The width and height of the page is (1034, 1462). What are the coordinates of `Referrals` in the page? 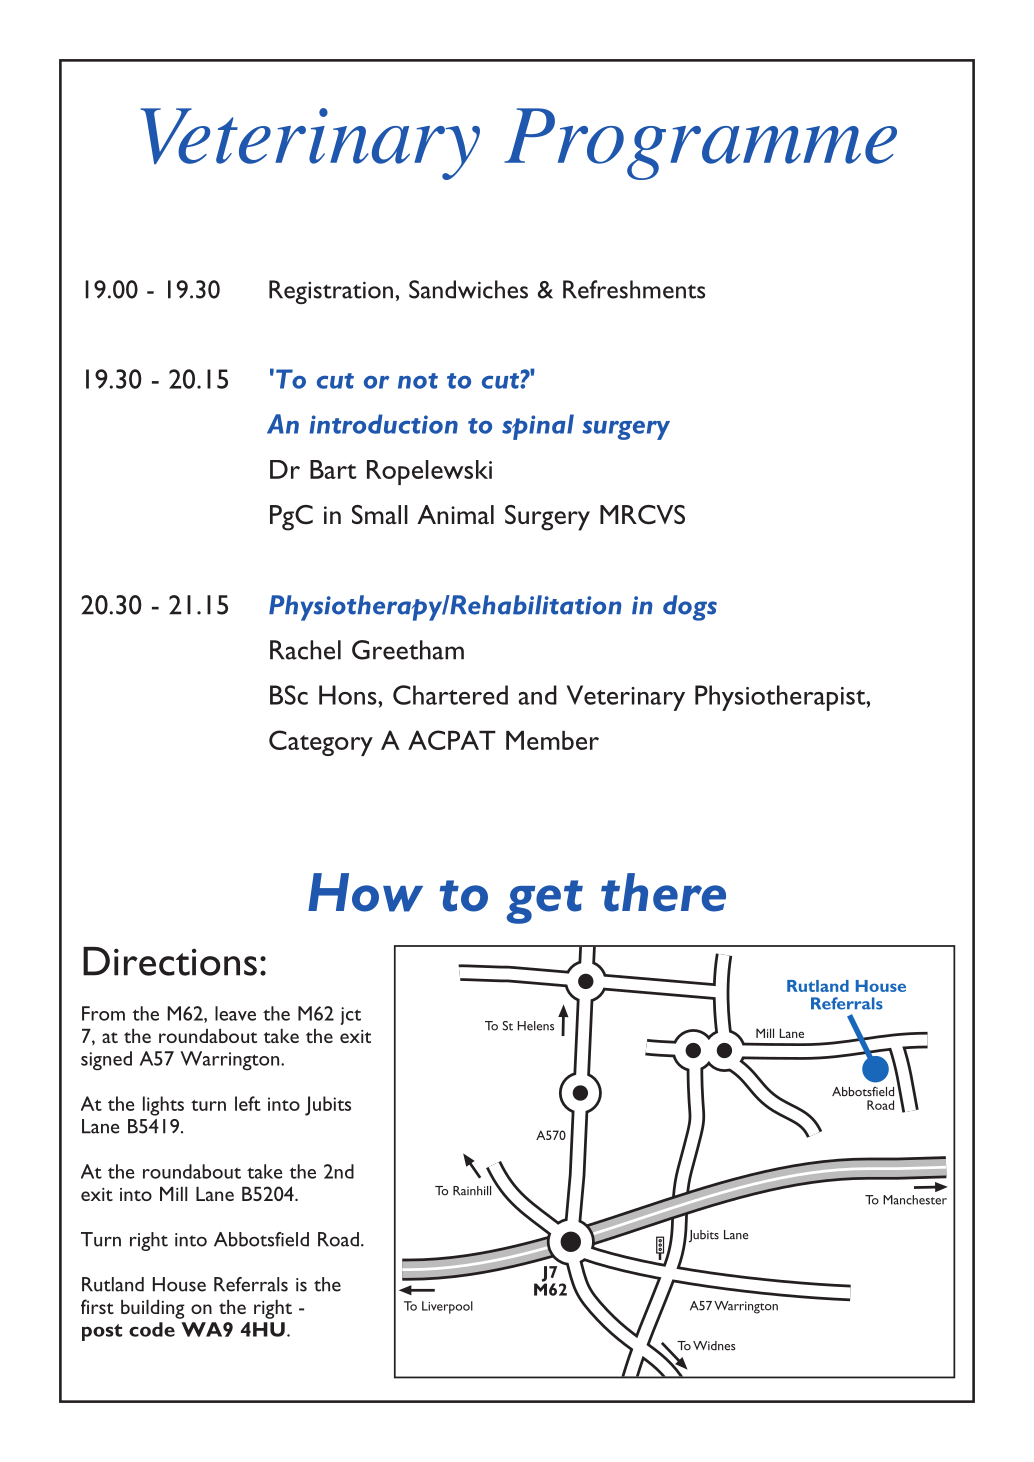 It's located at (251, 1284).
